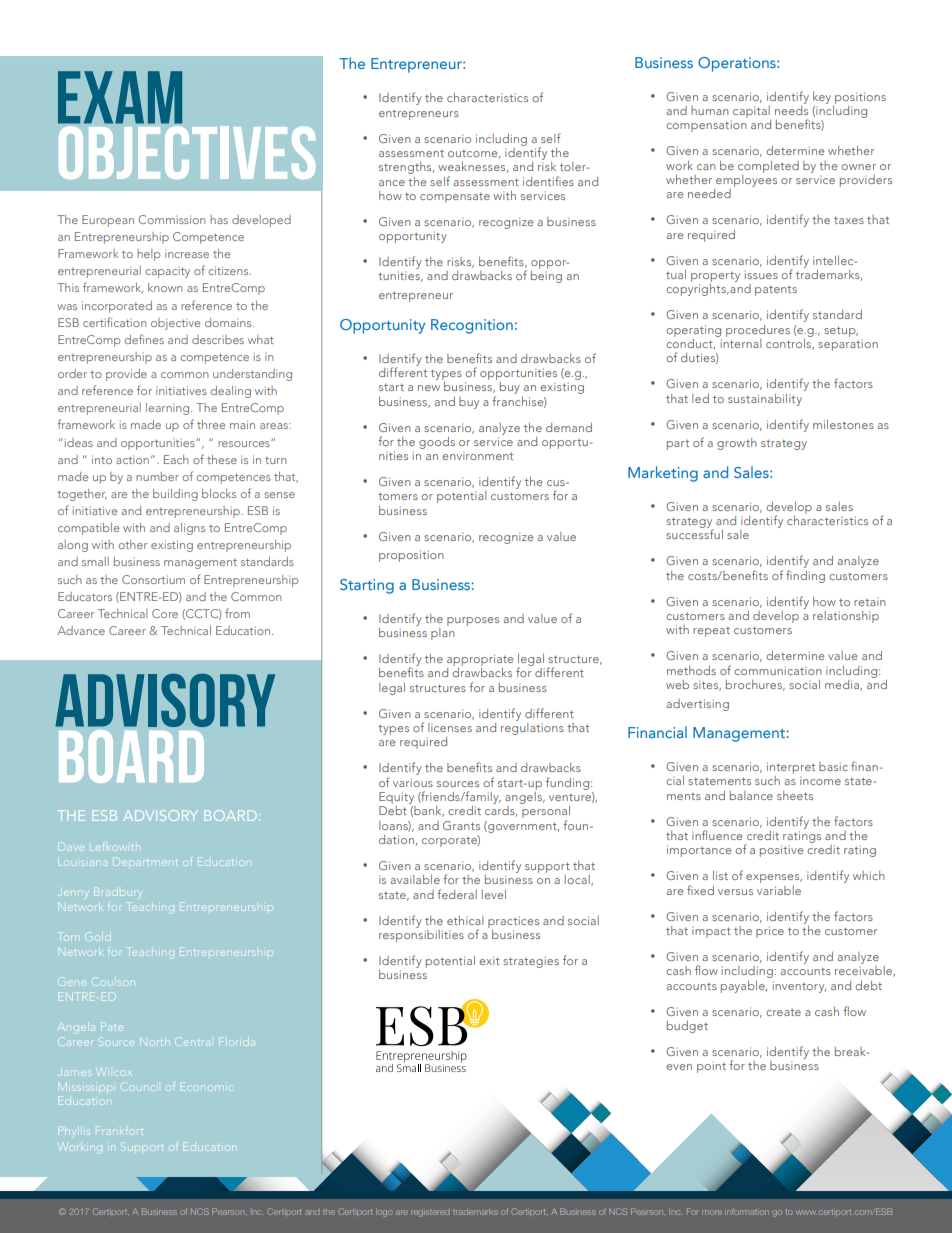 Image resolution: width=952 pixels, height=1233 pixels. What do you see at coordinates (120, 97) in the screenshot?
I see `exam` at bounding box center [120, 97].
